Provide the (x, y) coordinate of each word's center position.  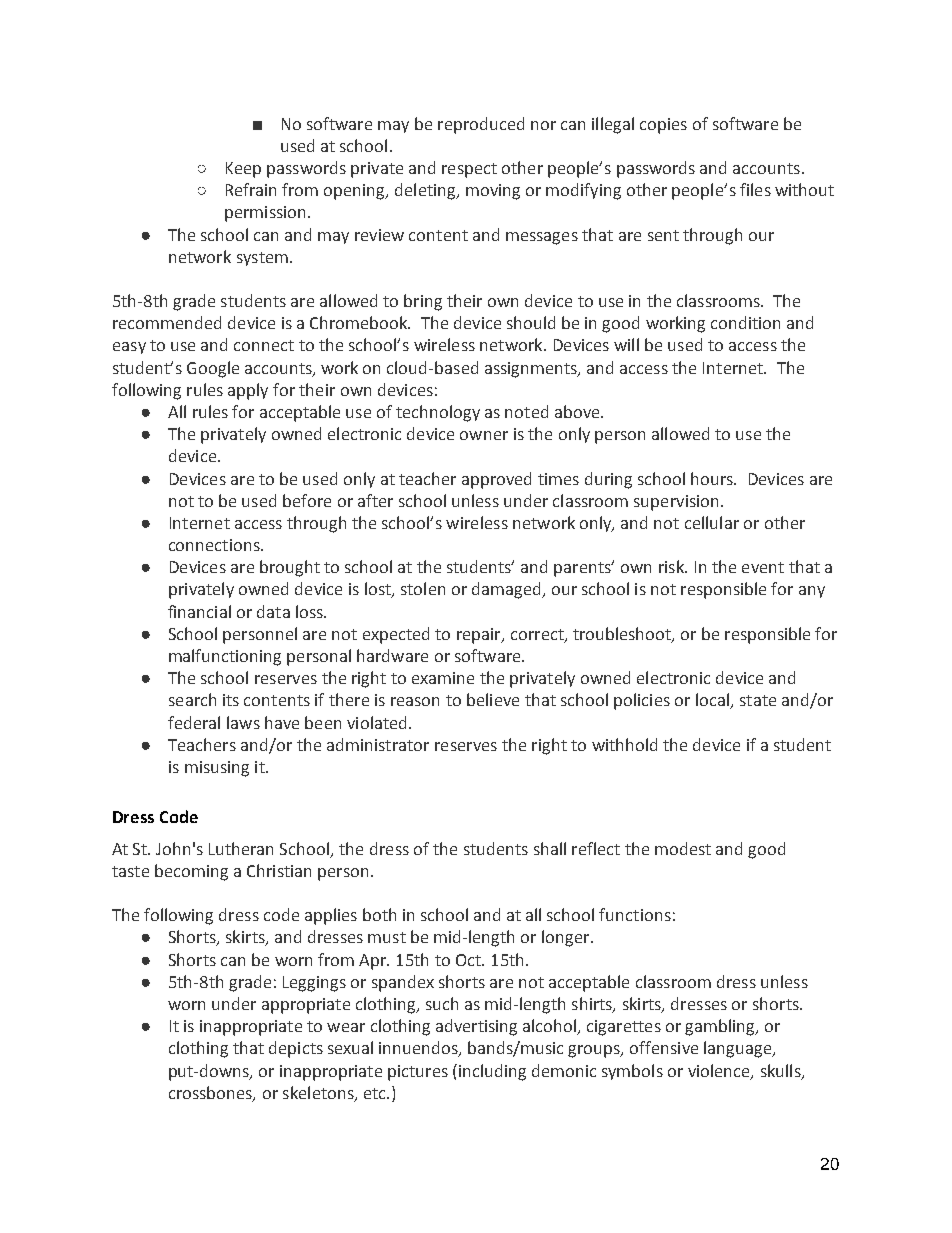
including (492, 1072)
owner (484, 435)
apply (248, 391)
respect (469, 170)
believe (493, 699)
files (755, 189)
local (713, 701)
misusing (217, 769)
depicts (296, 1049)
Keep (243, 170)
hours (713, 478)
